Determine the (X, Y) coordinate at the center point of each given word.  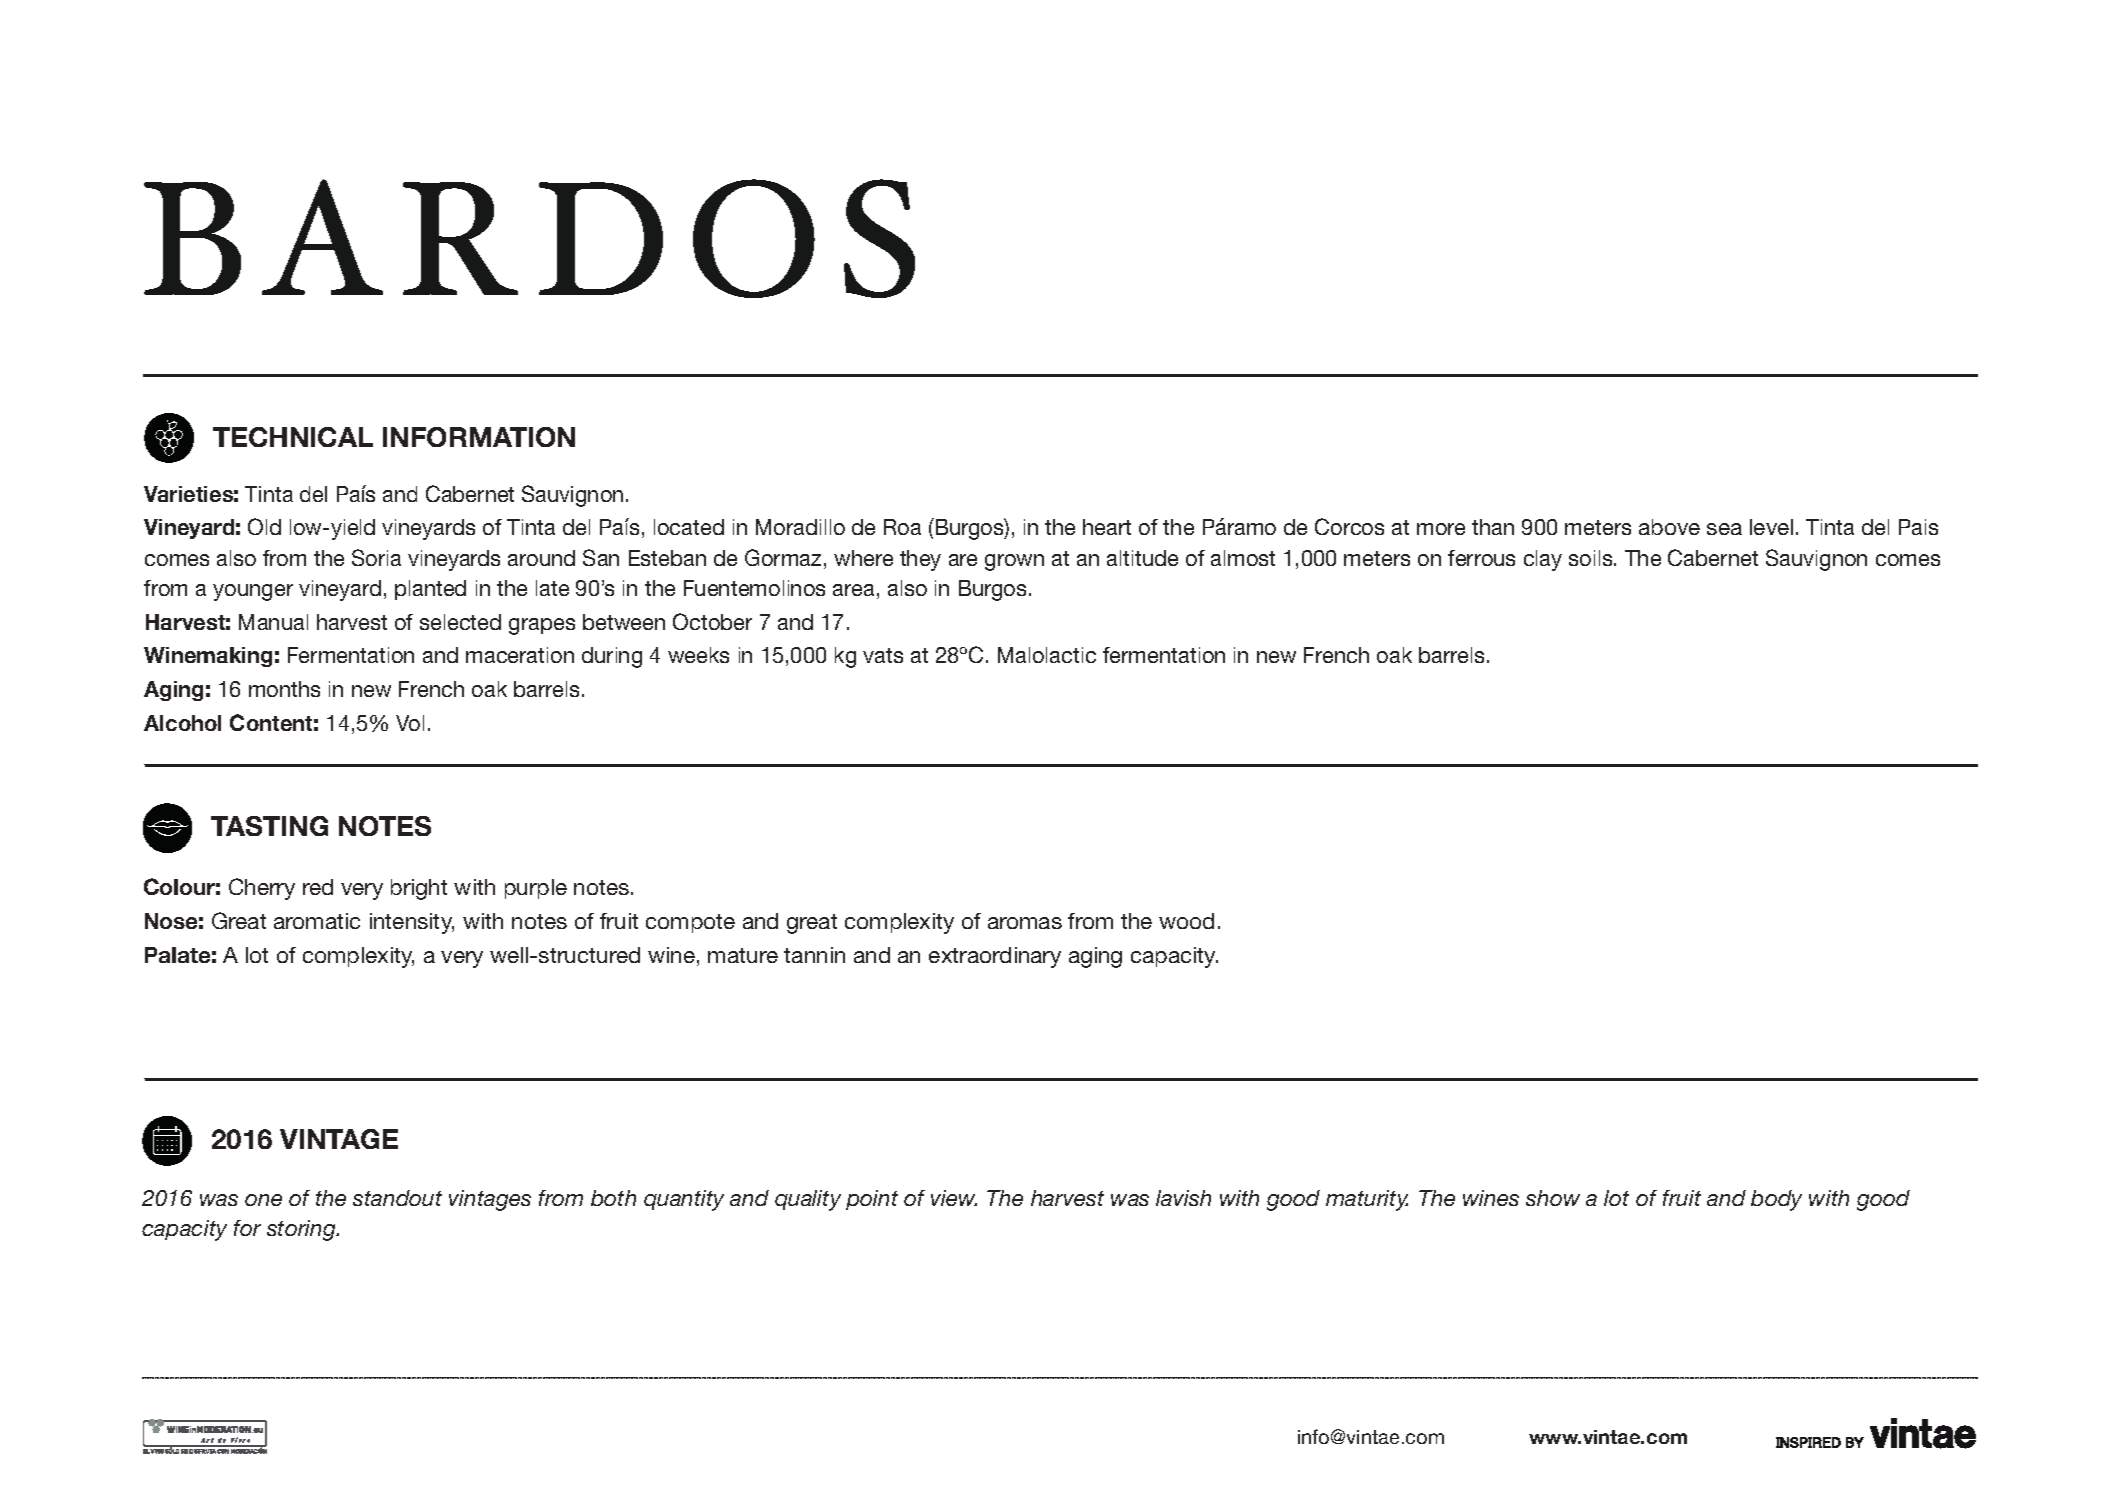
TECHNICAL (293, 437)
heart (1107, 527)
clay (1543, 560)
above (1669, 527)
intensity (412, 923)
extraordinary (995, 957)
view (954, 1198)
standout (397, 1198)
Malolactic (1047, 655)
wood (1186, 921)
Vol (410, 723)
